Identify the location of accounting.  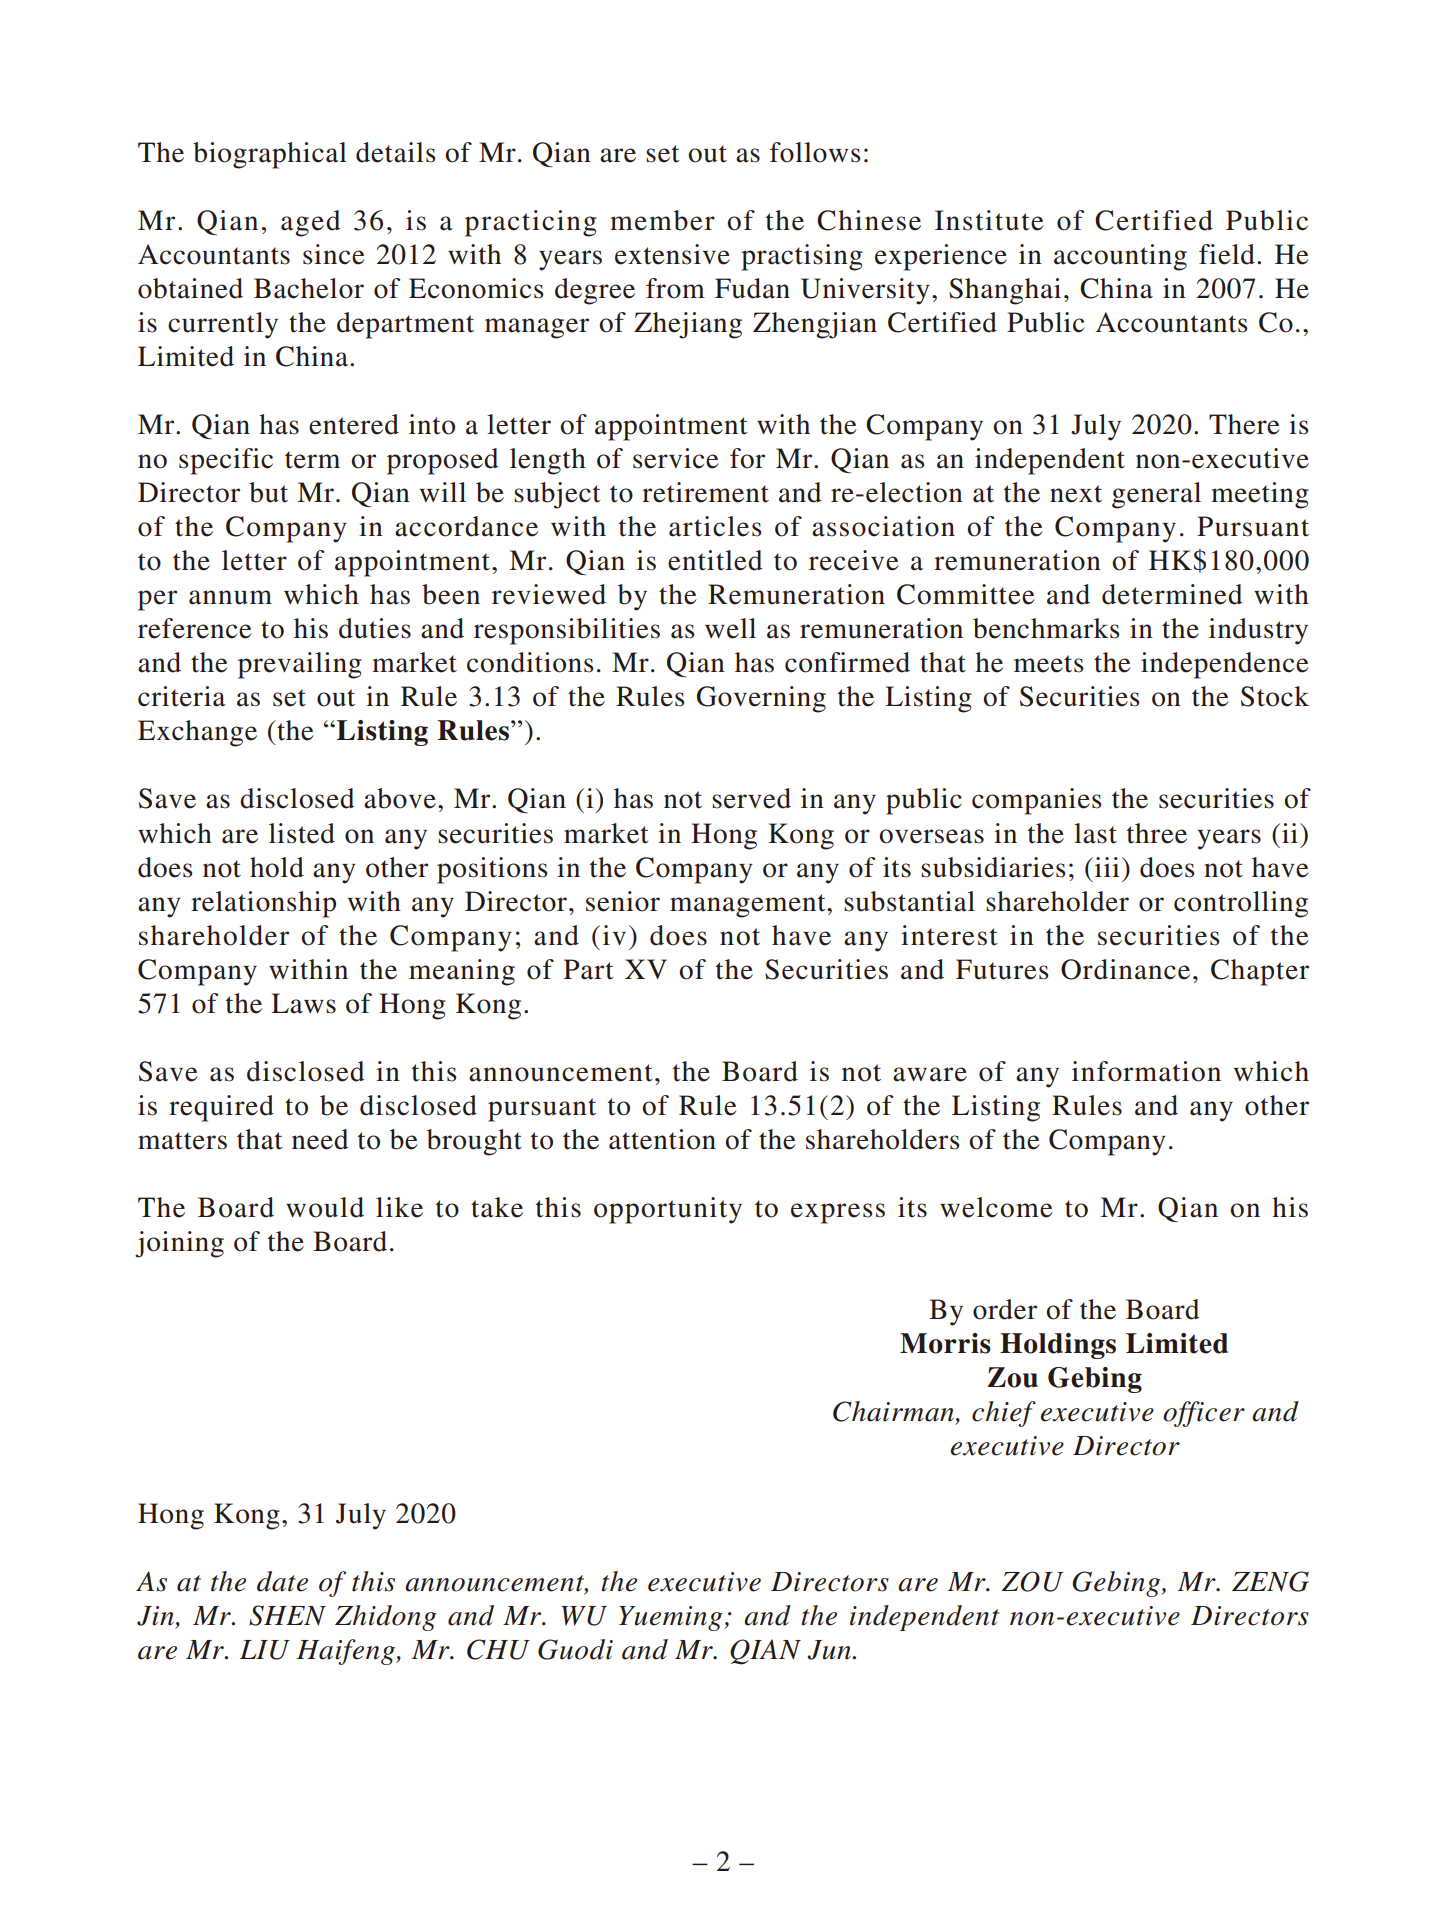
(1120, 257).
